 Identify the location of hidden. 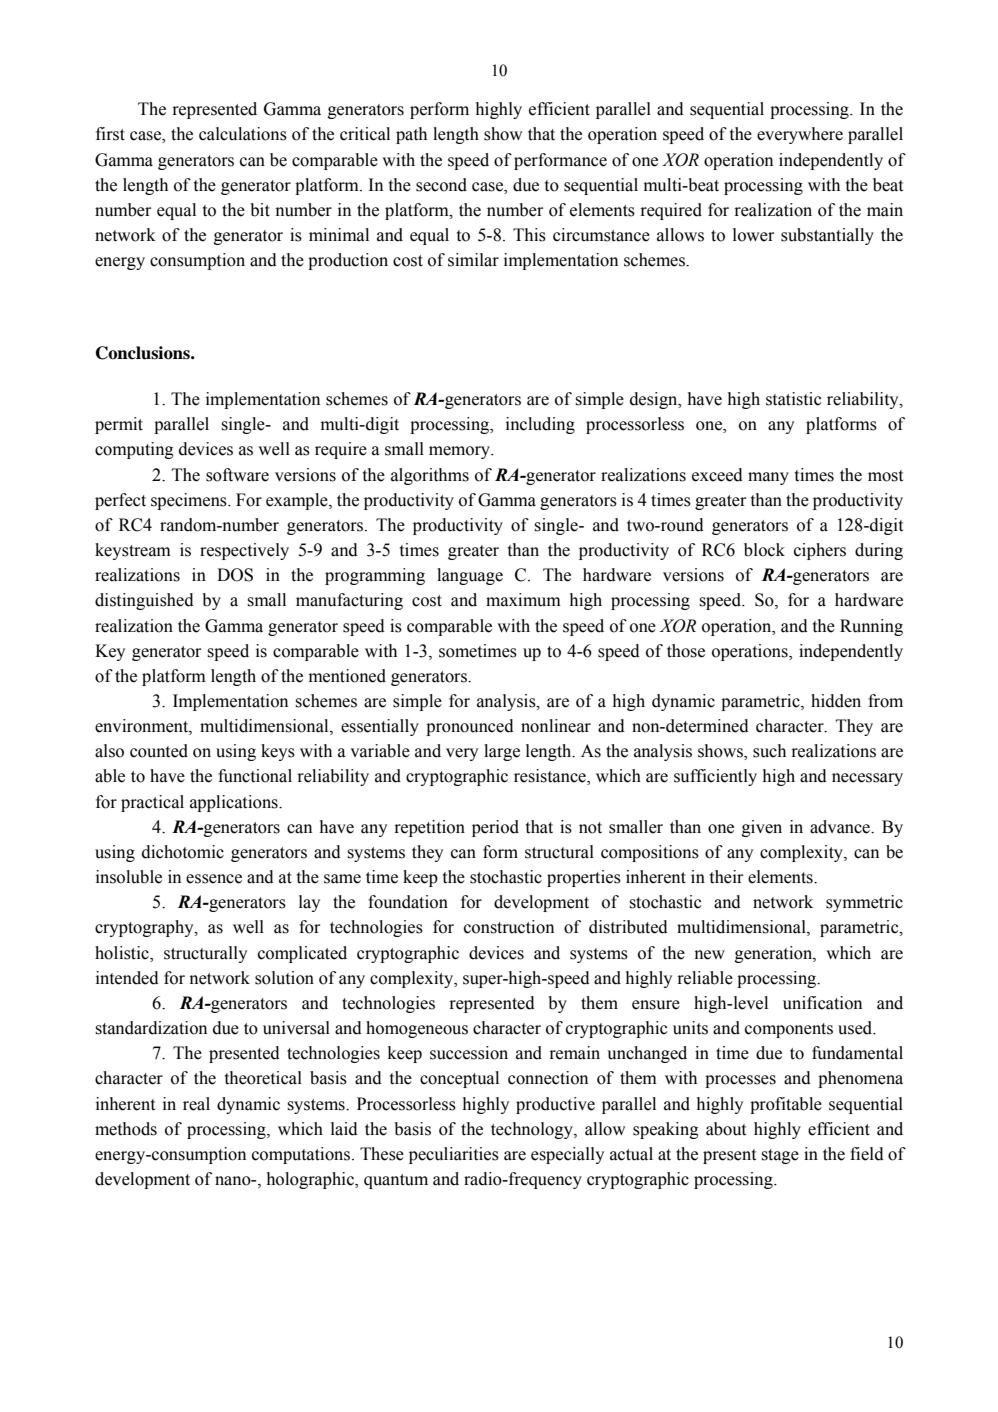
(836, 701).
